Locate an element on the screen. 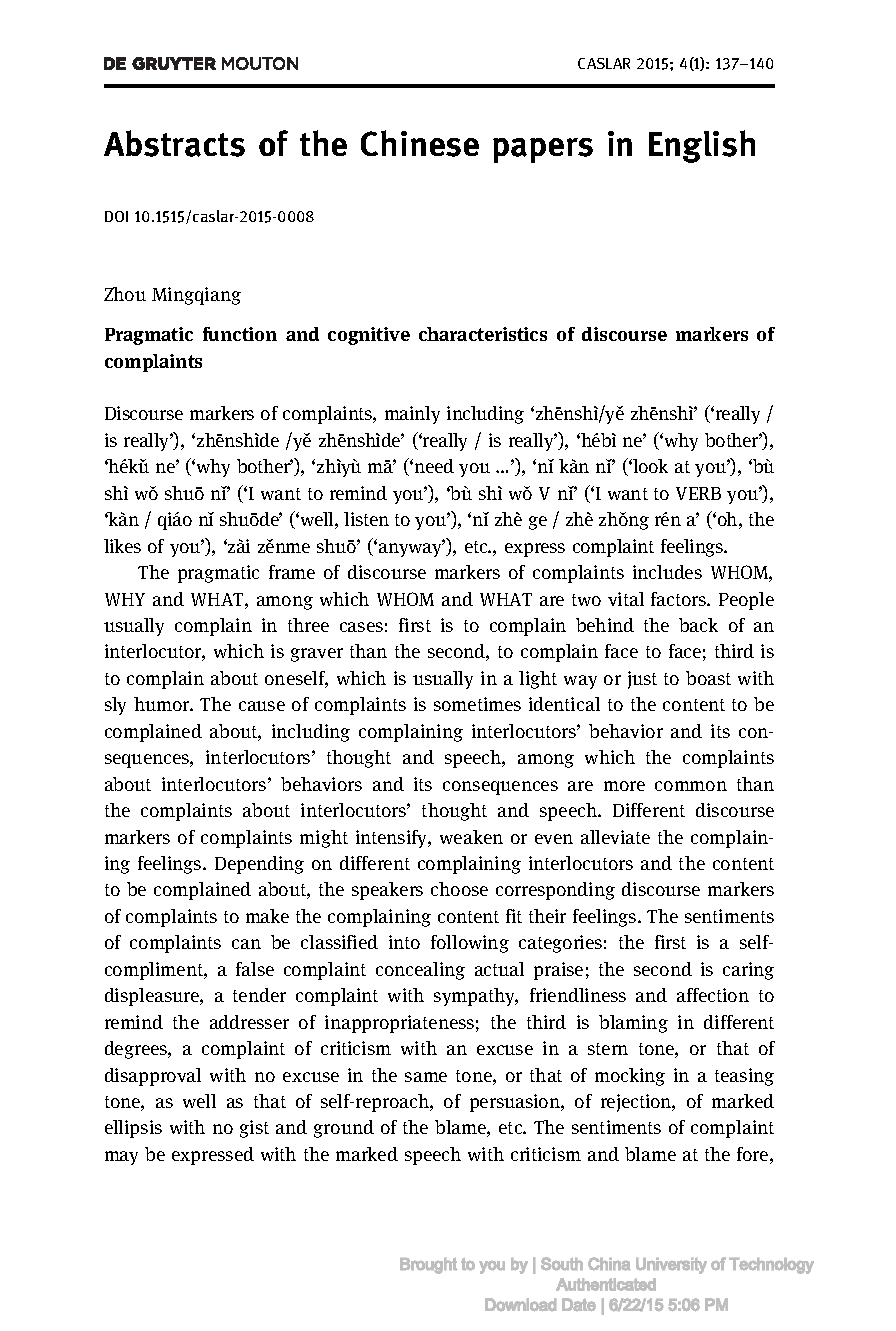  Chinese is located at coordinates (420, 143).
